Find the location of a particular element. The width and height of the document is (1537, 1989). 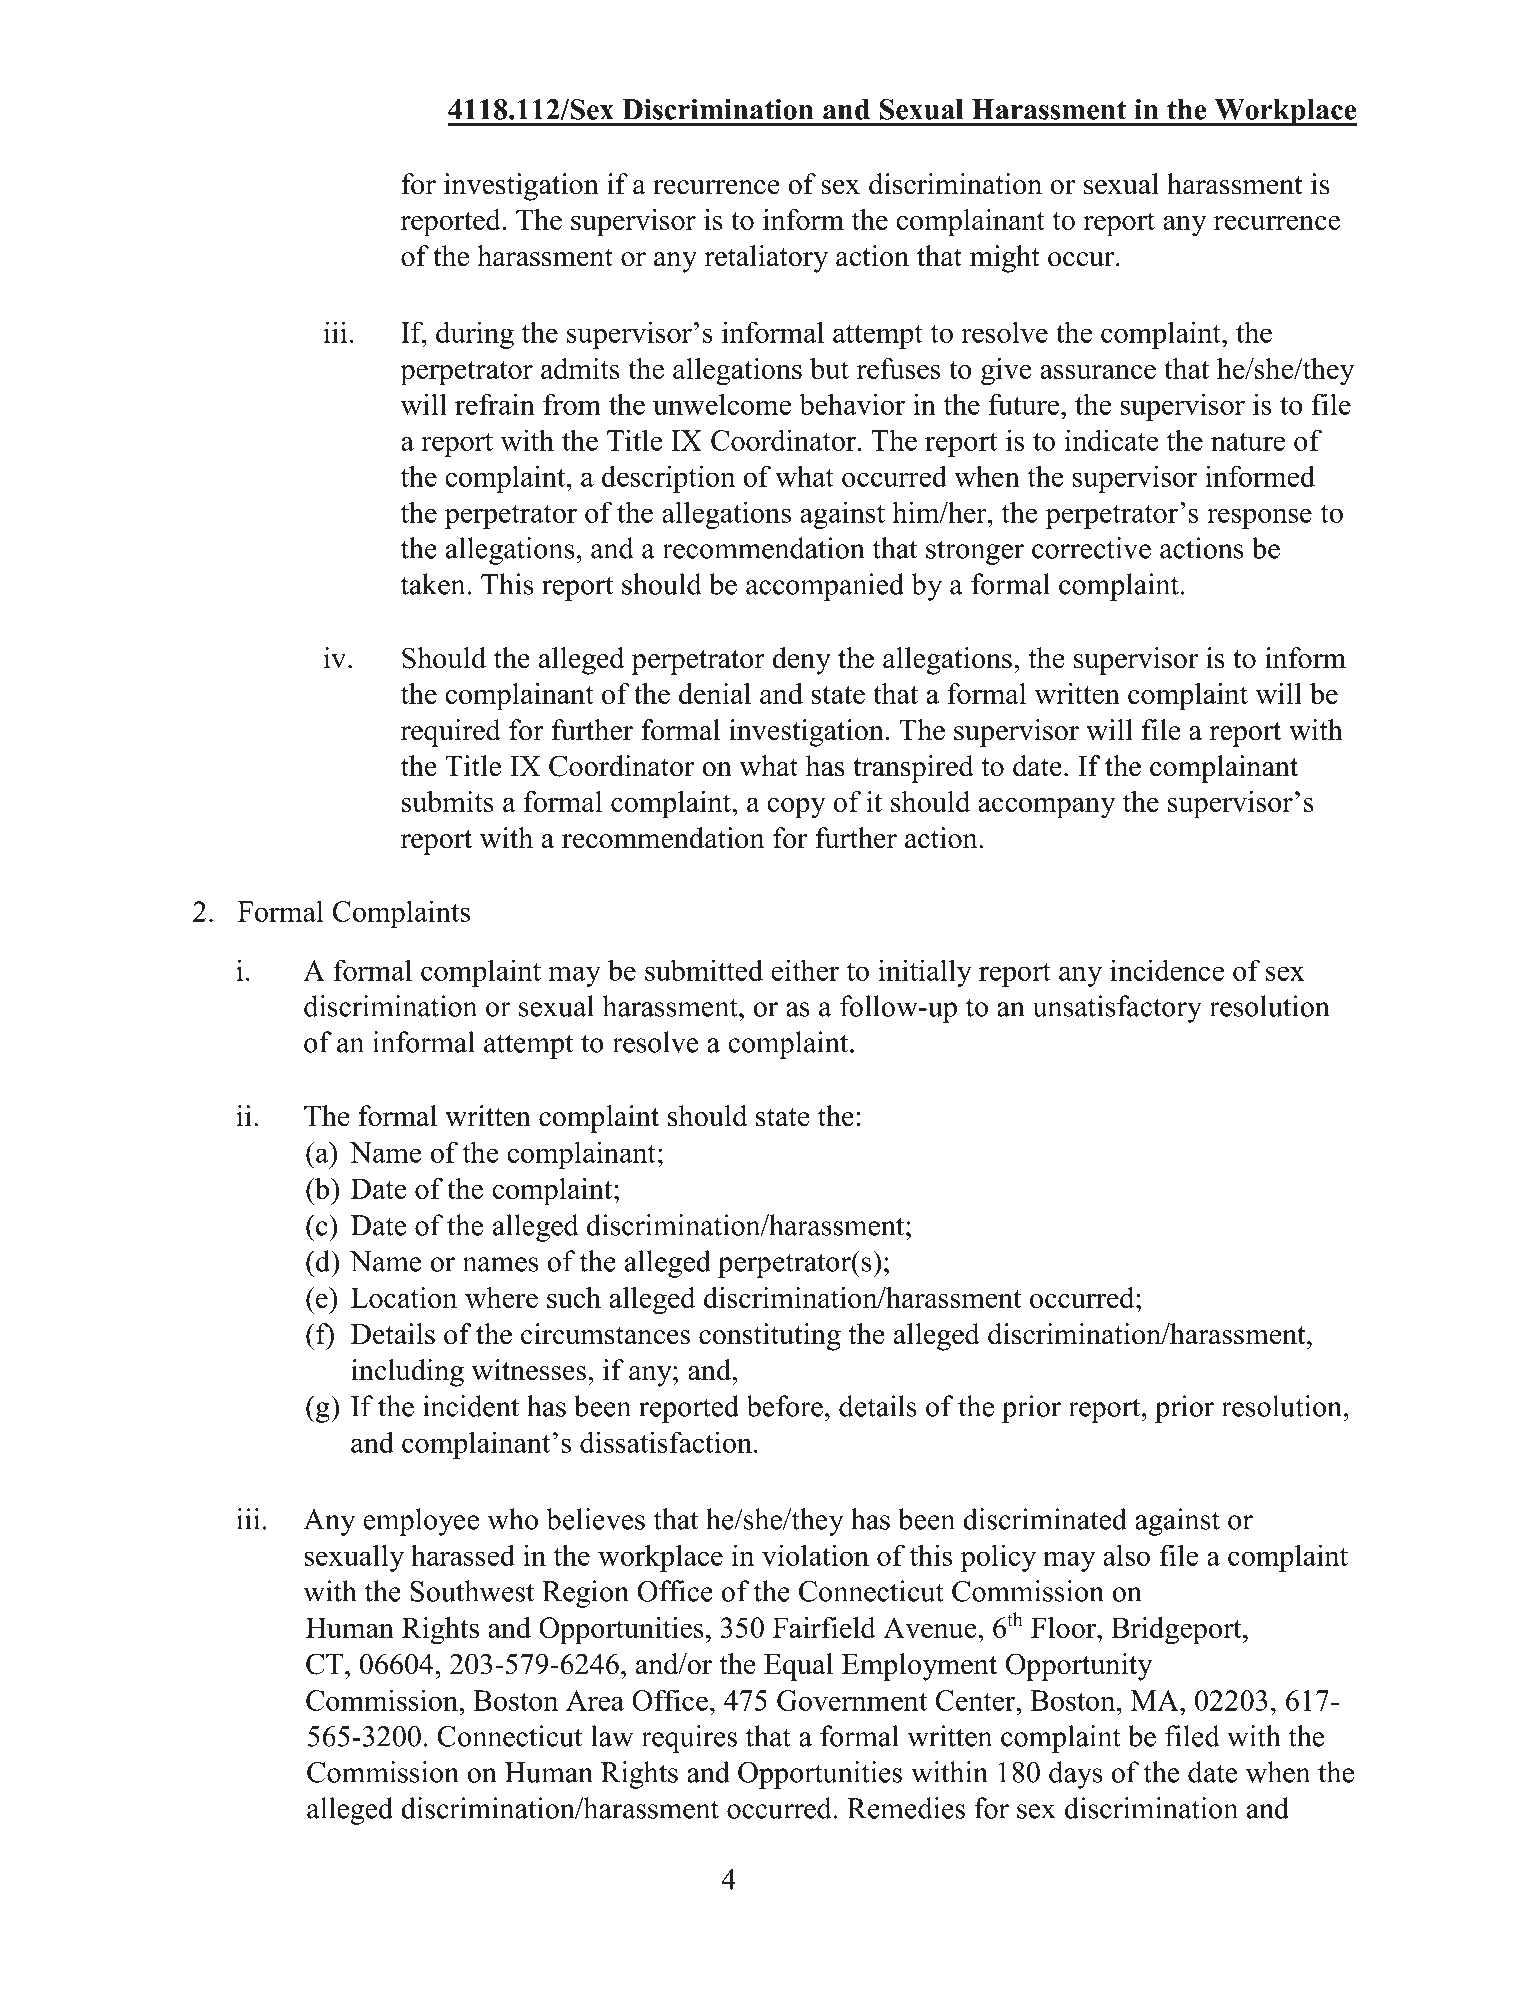

deny is located at coordinates (801, 661).
